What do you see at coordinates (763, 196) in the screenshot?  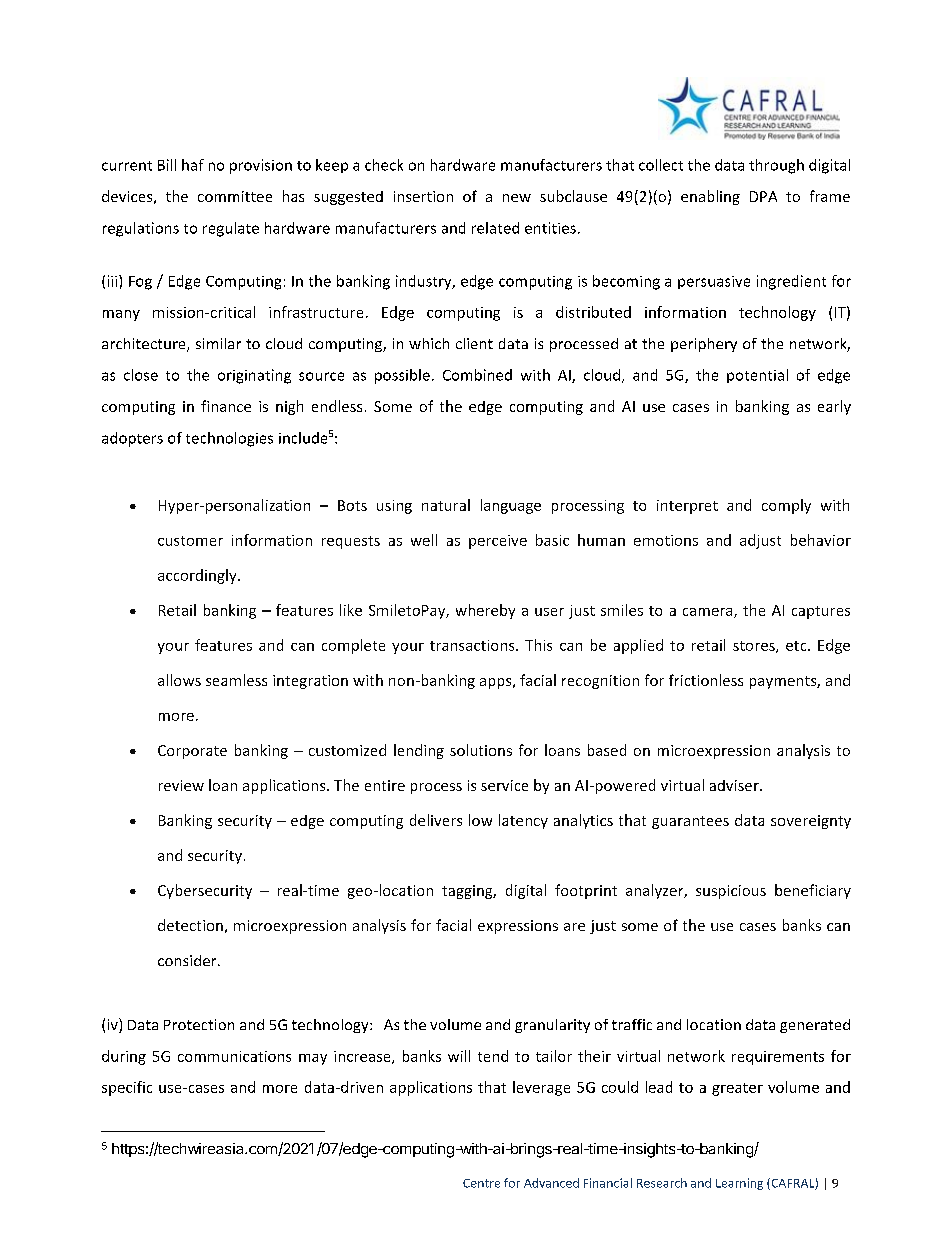 I see `DPA` at bounding box center [763, 196].
